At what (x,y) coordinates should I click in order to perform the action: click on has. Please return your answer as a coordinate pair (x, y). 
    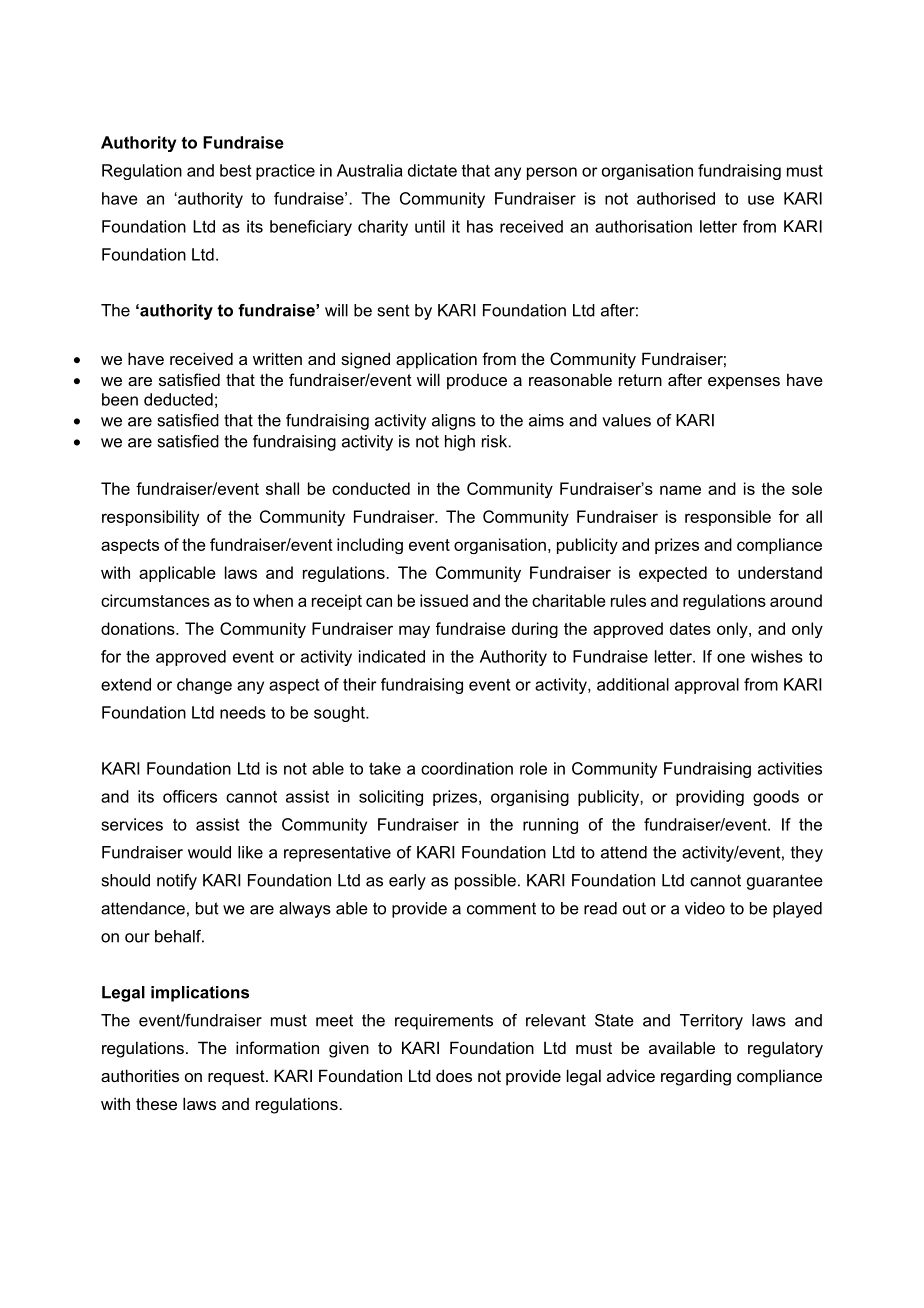
    Looking at the image, I should click on (480, 226).
